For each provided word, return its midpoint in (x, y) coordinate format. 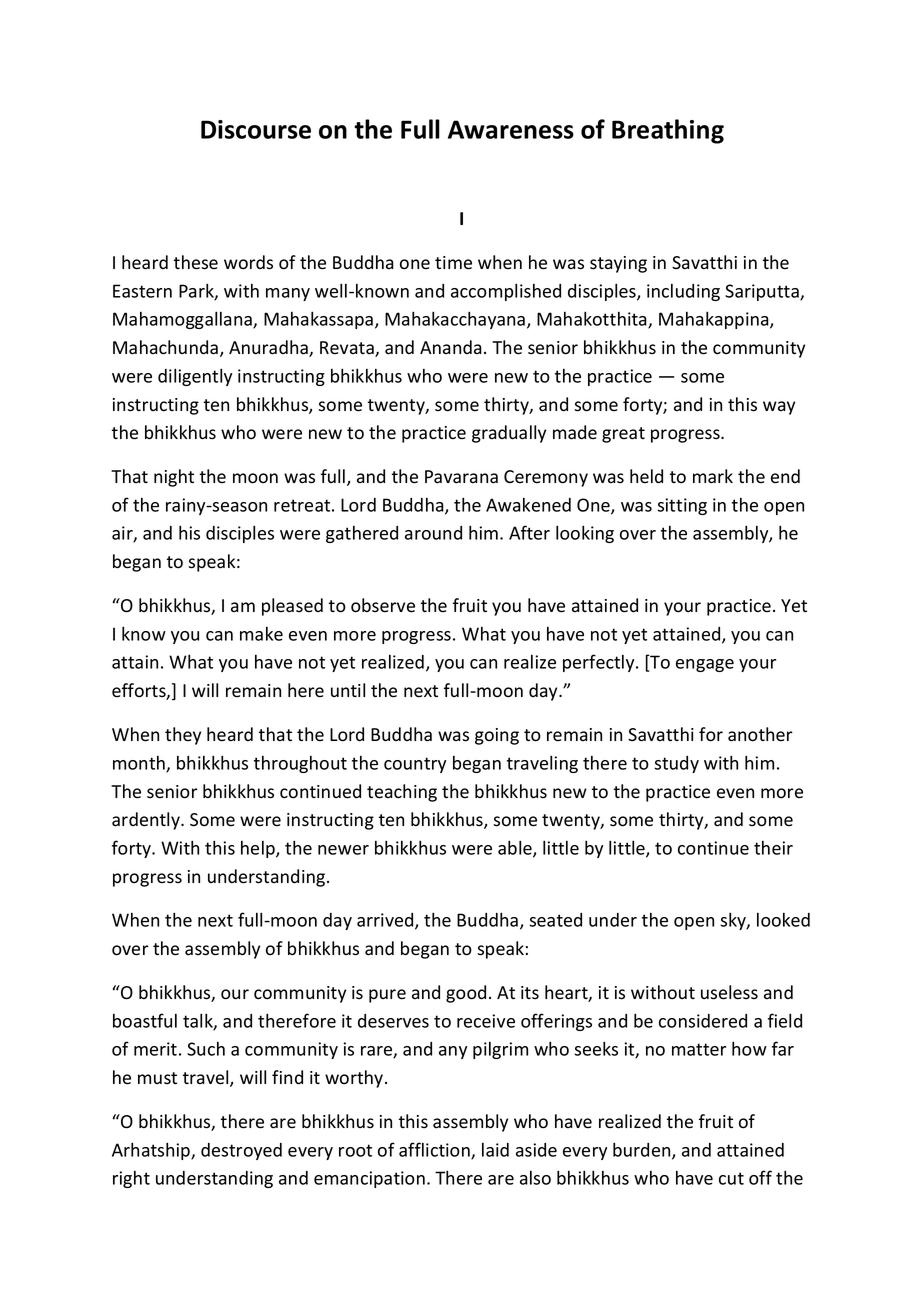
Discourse (256, 129)
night (174, 478)
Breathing (668, 131)
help (259, 849)
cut (731, 1178)
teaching (402, 793)
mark (713, 476)
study (676, 764)
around (433, 533)
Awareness (511, 129)
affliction (435, 1150)
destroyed (241, 1151)
